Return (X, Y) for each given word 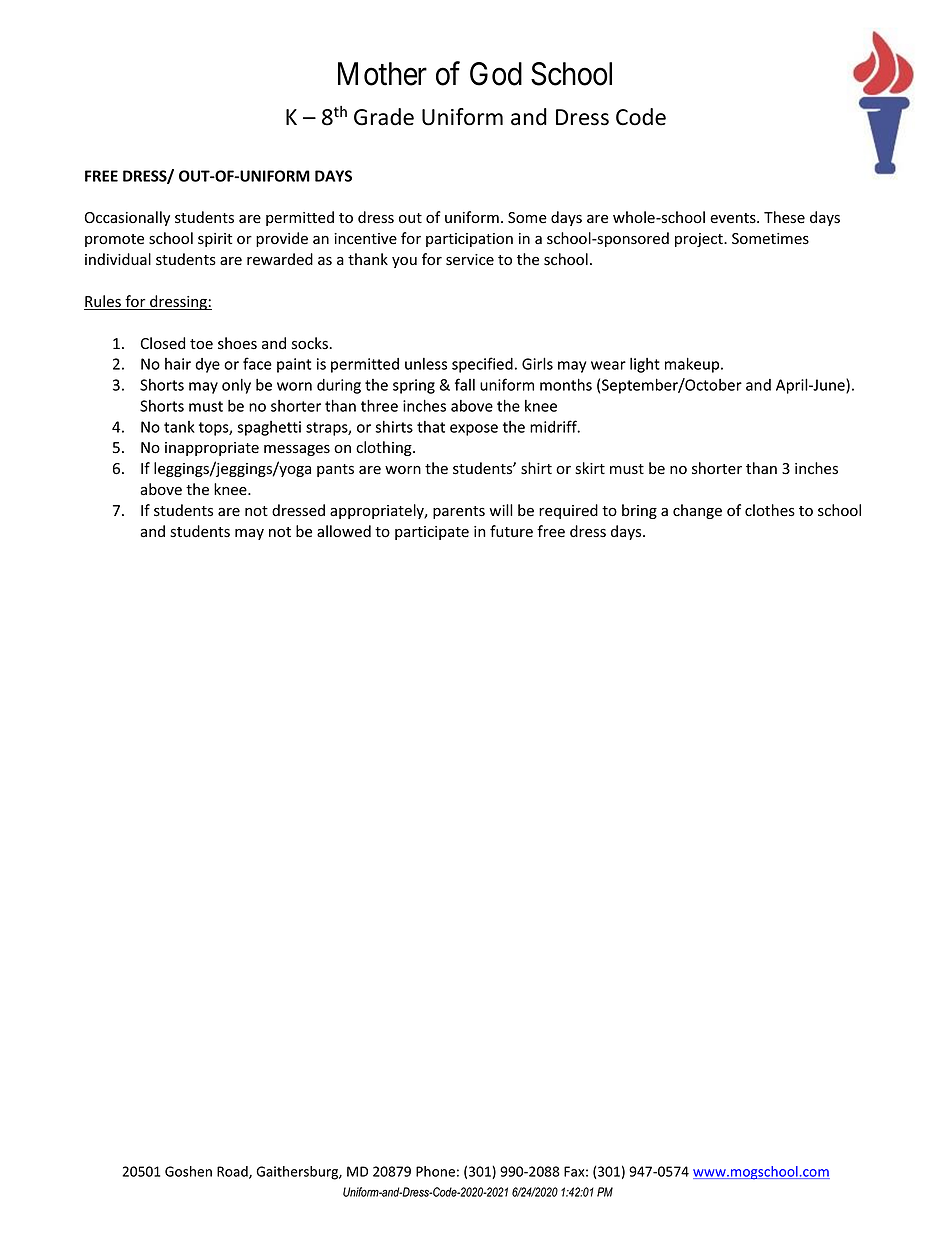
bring (639, 511)
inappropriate (212, 449)
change (697, 511)
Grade (384, 117)
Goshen (188, 1171)
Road (233, 1172)
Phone (435, 1171)
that (431, 427)
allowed (344, 531)
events (734, 218)
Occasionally (127, 218)
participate (432, 533)
